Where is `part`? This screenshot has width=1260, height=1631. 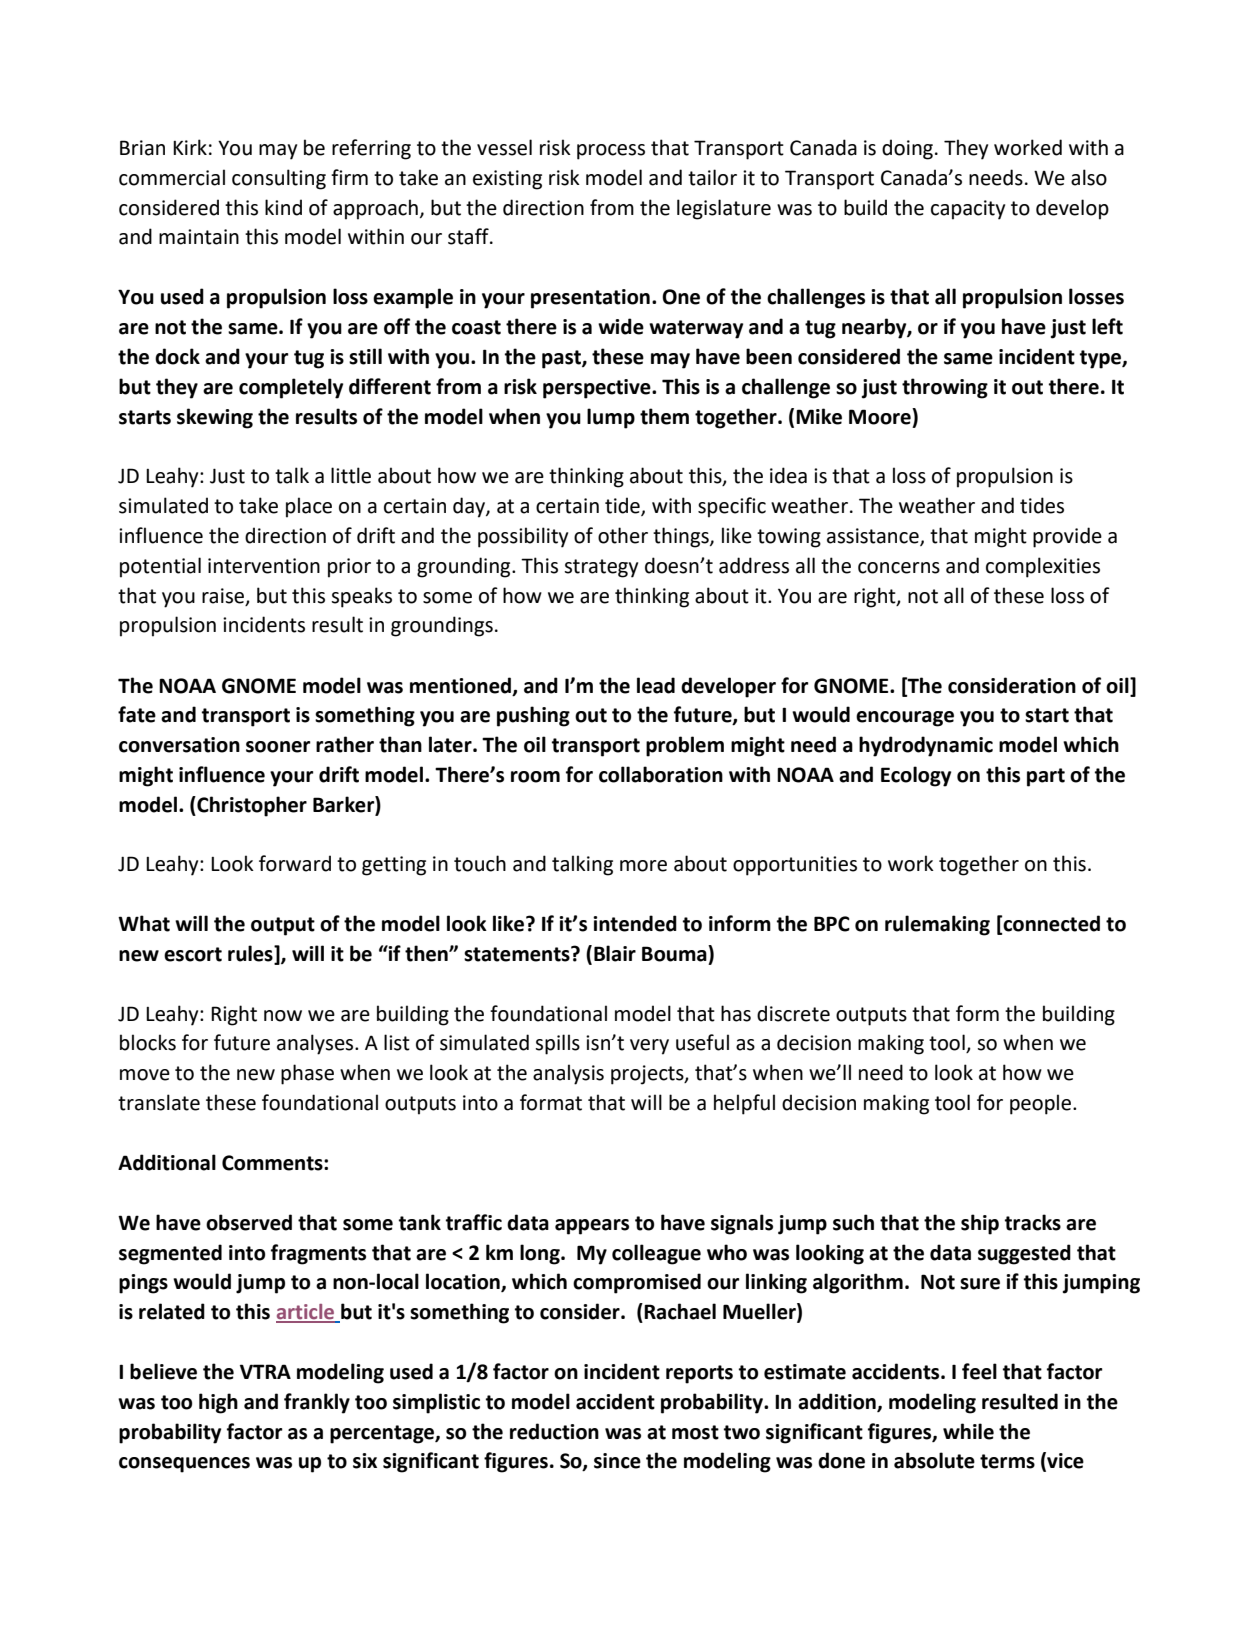
part is located at coordinates (1046, 777).
